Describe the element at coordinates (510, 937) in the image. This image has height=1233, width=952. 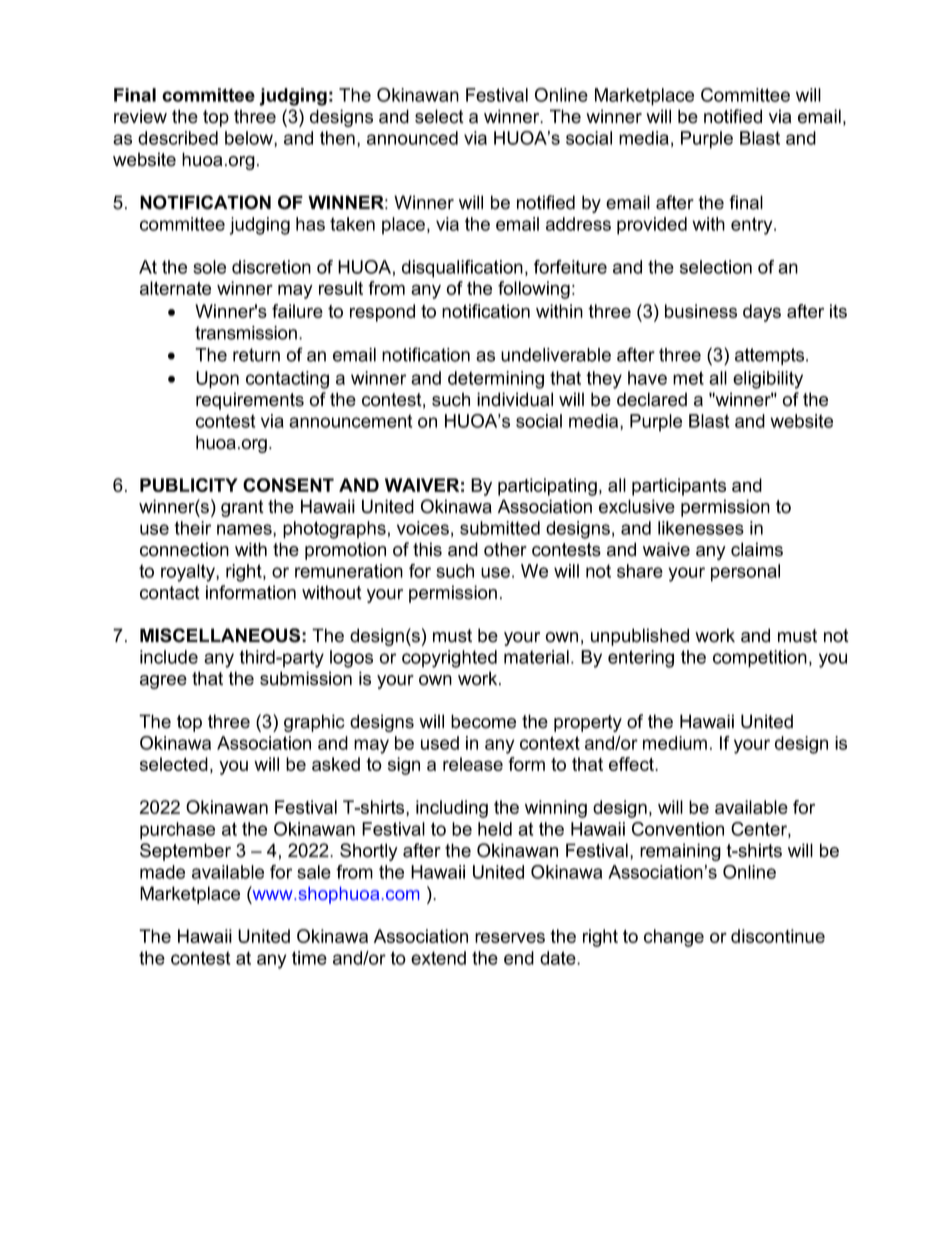
I see `reserves` at that location.
